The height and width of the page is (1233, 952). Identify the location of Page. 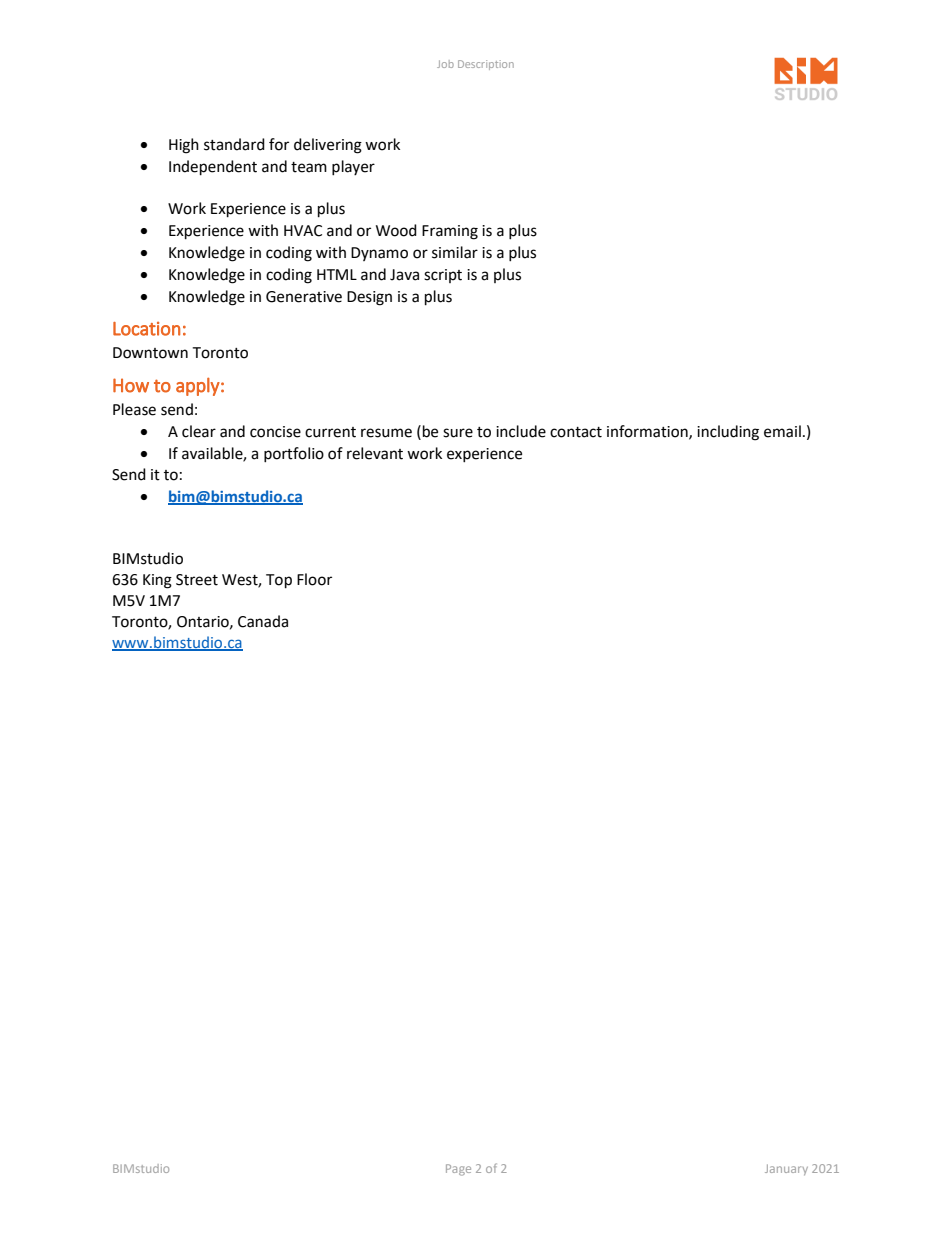
(458, 1170).
